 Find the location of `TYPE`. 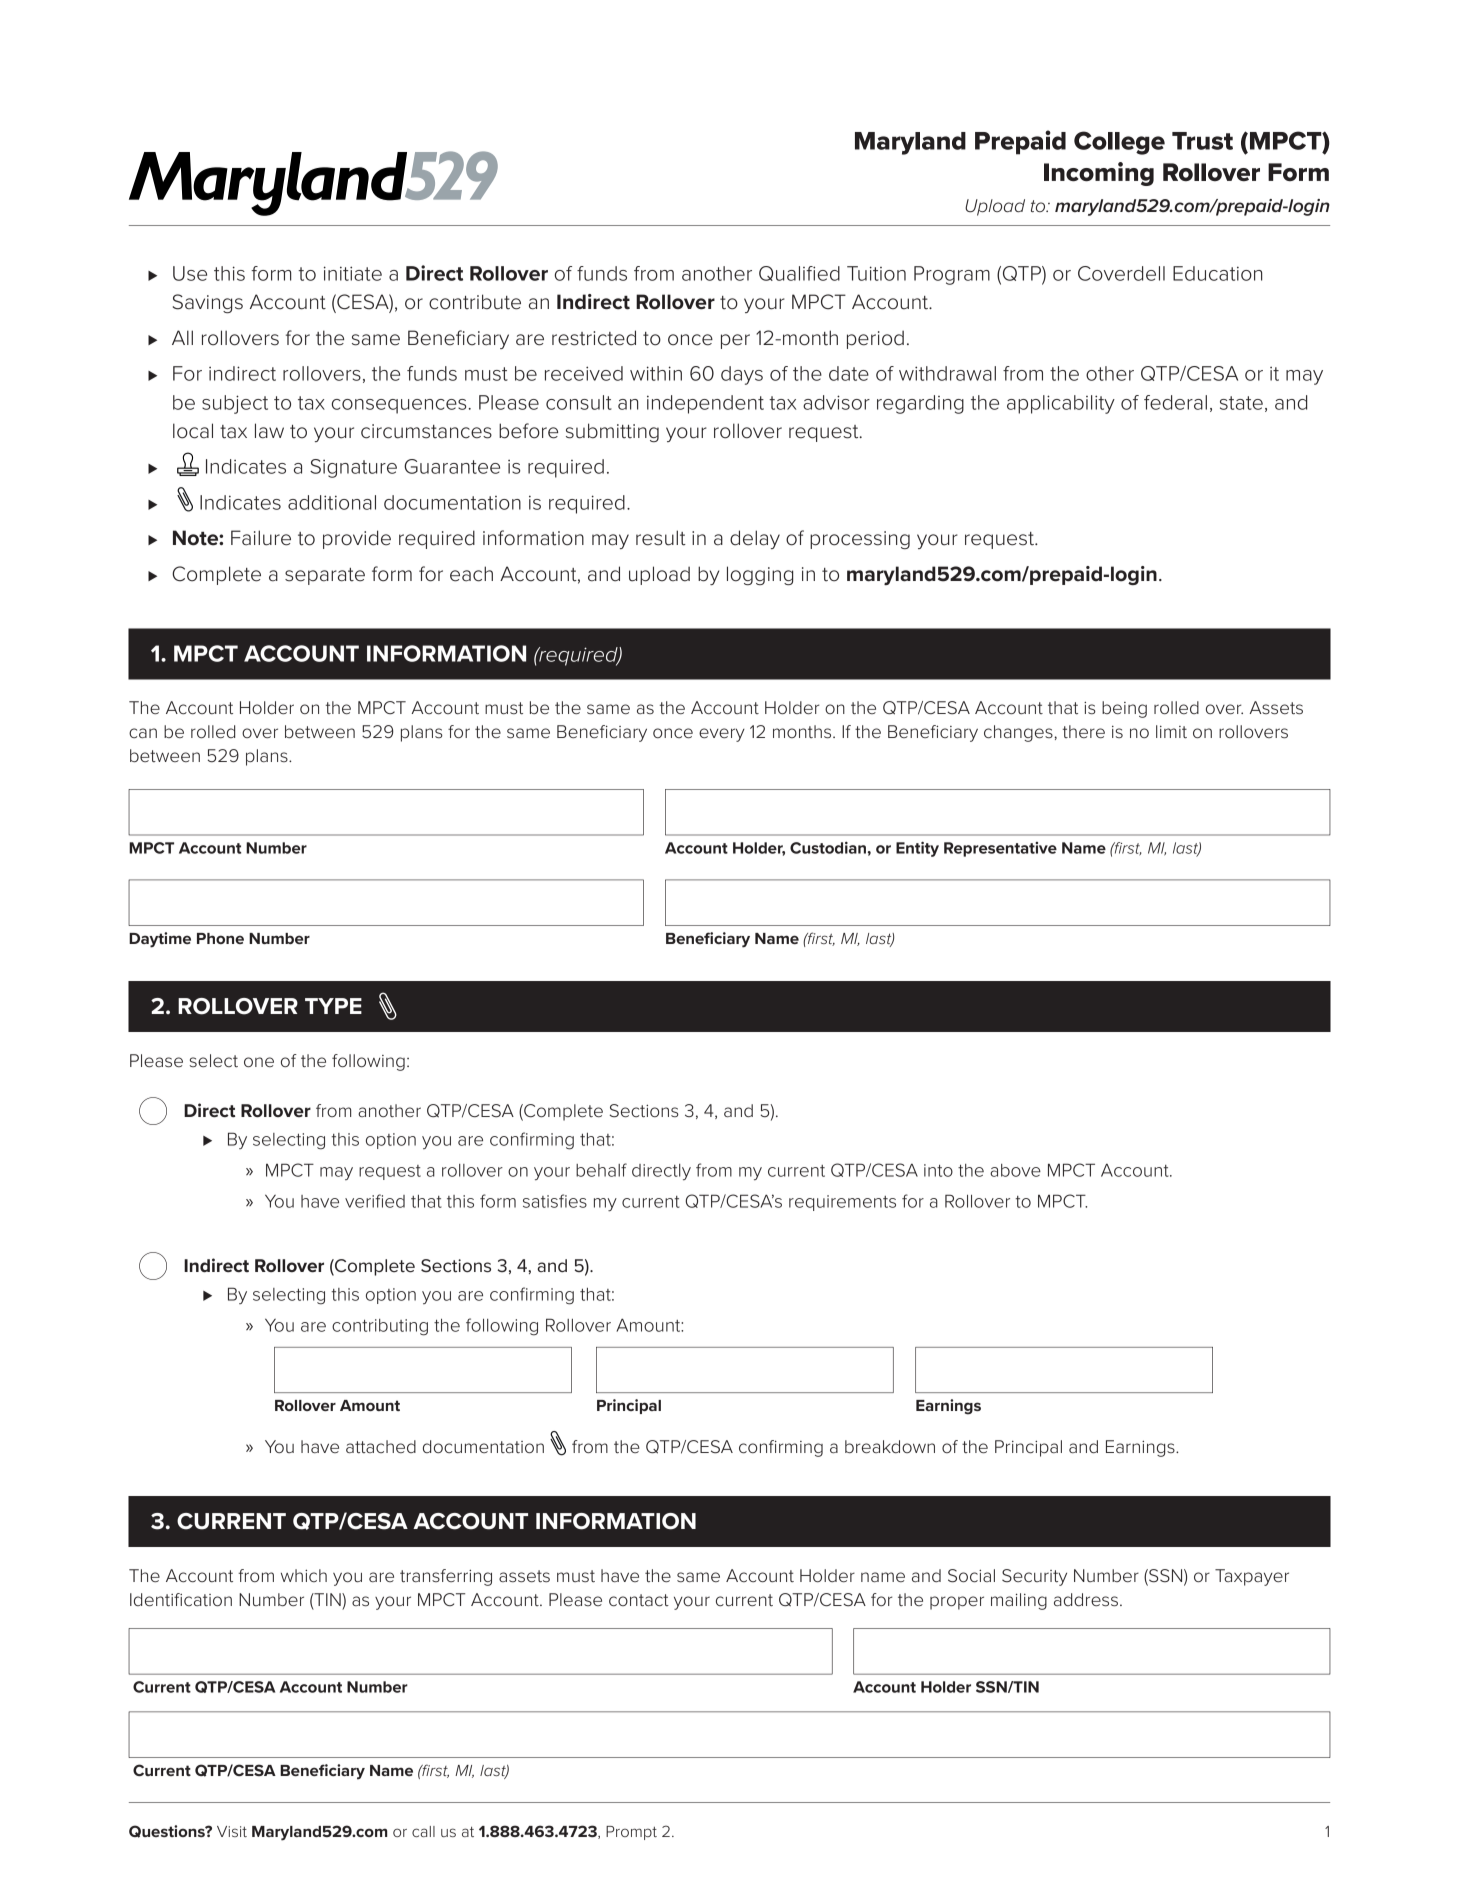

TYPE is located at coordinates (333, 1006).
